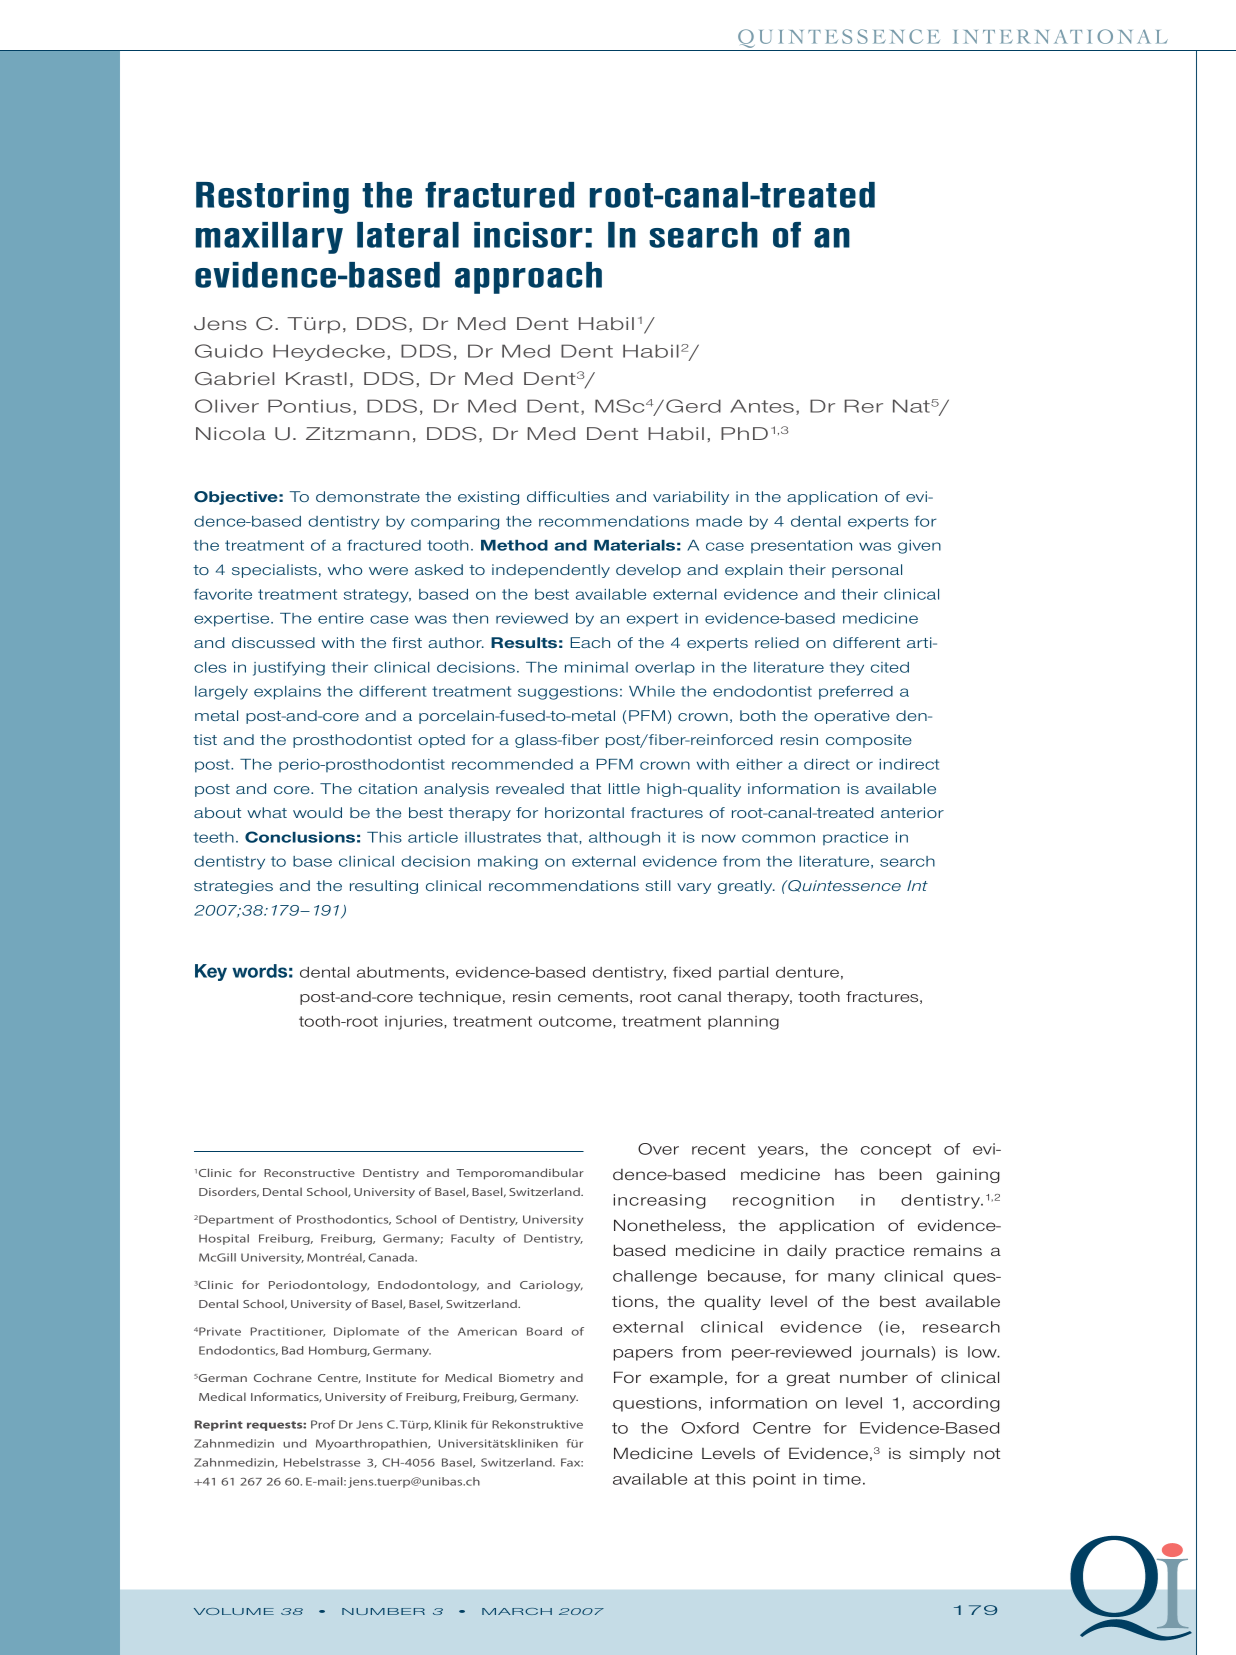  Describe the element at coordinates (869, 741) in the document. I see `composite` at that location.
